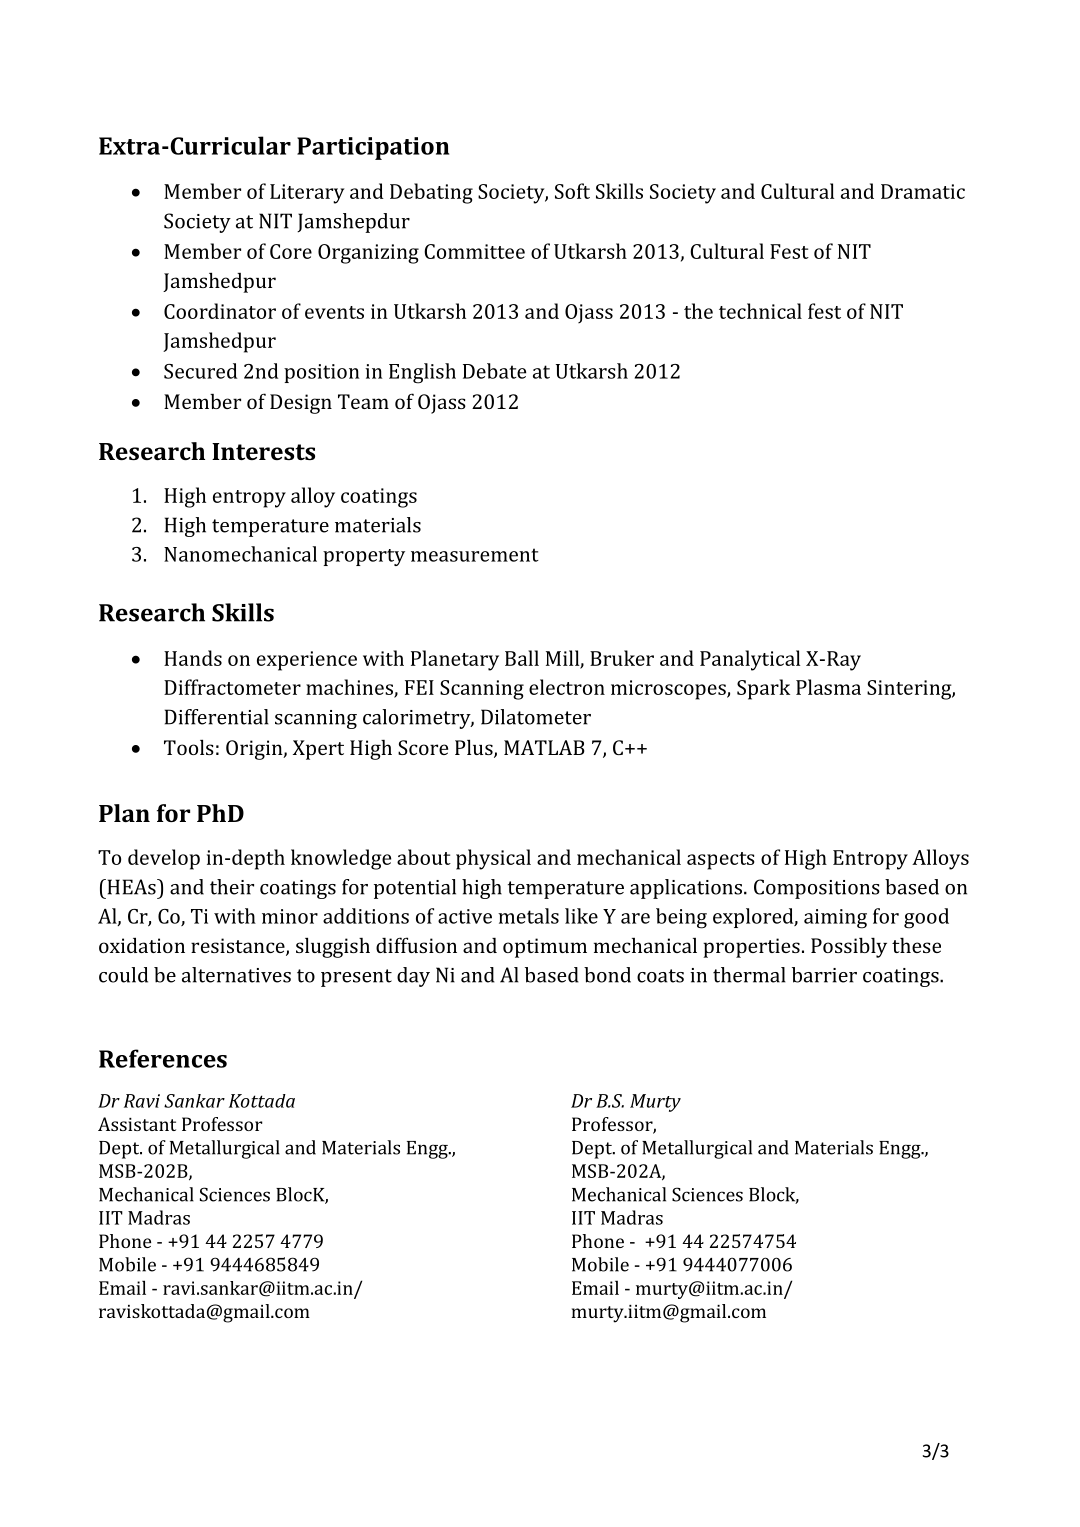 The image size is (1080, 1527). I want to click on Hands, so click(193, 658).
